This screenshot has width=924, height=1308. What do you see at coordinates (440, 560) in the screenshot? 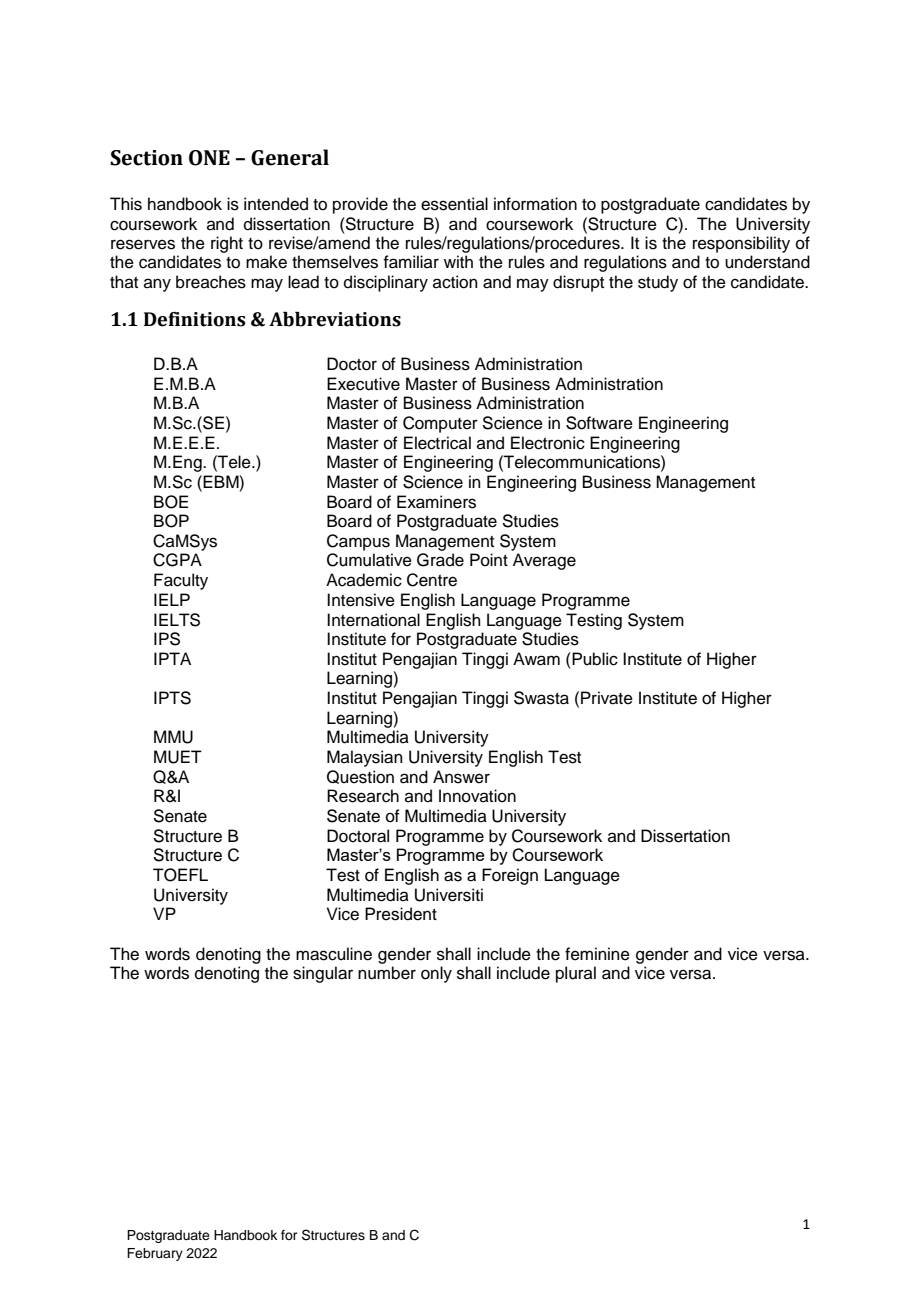
I see `Grade` at bounding box center [440, 560].
